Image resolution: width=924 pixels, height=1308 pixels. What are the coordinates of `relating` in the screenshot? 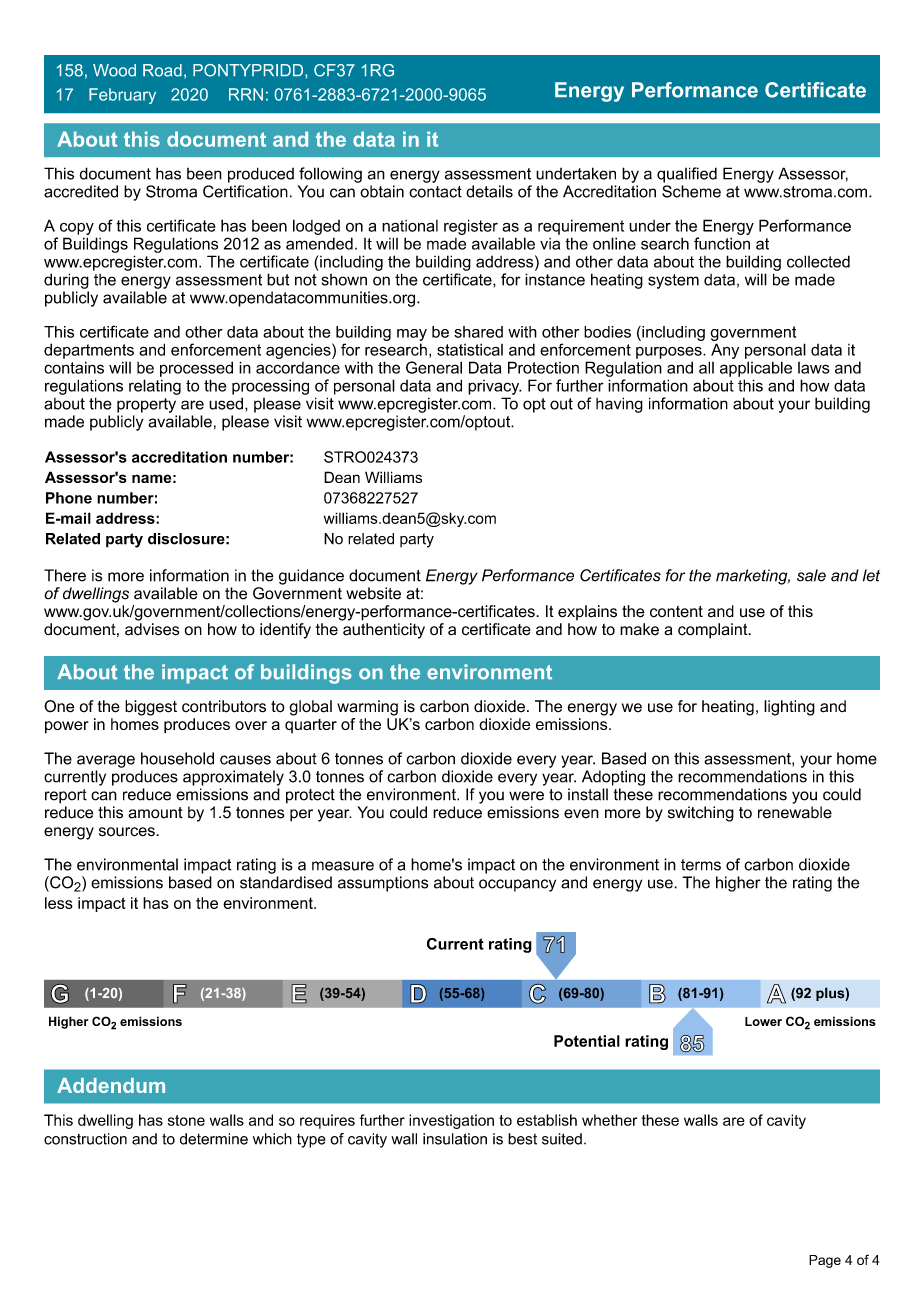 It's located at (155, 387).
